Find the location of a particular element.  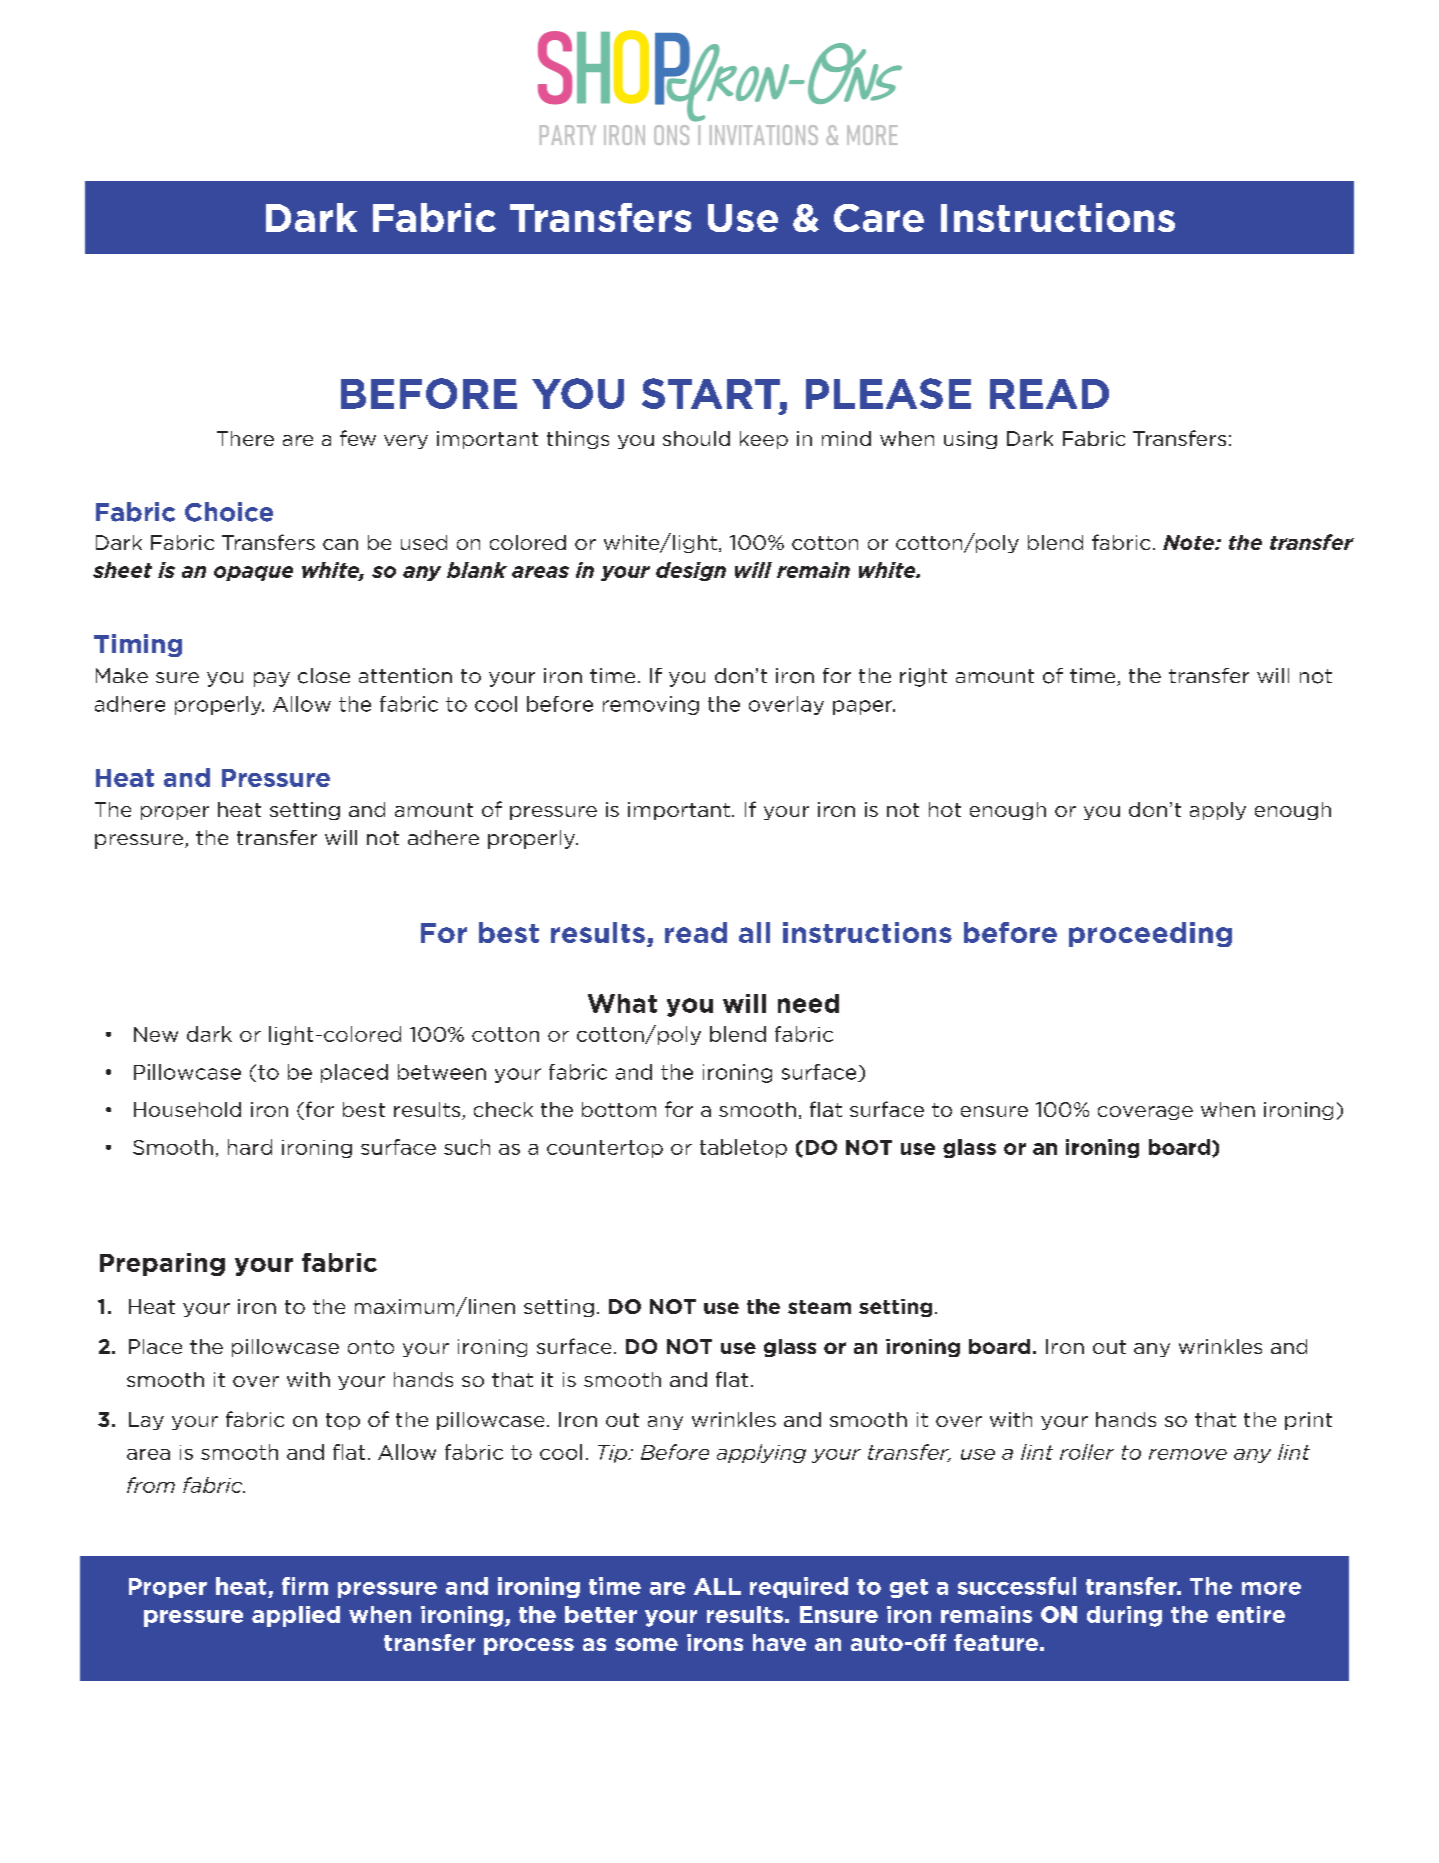

New is located at coordinates (156, 1034).
